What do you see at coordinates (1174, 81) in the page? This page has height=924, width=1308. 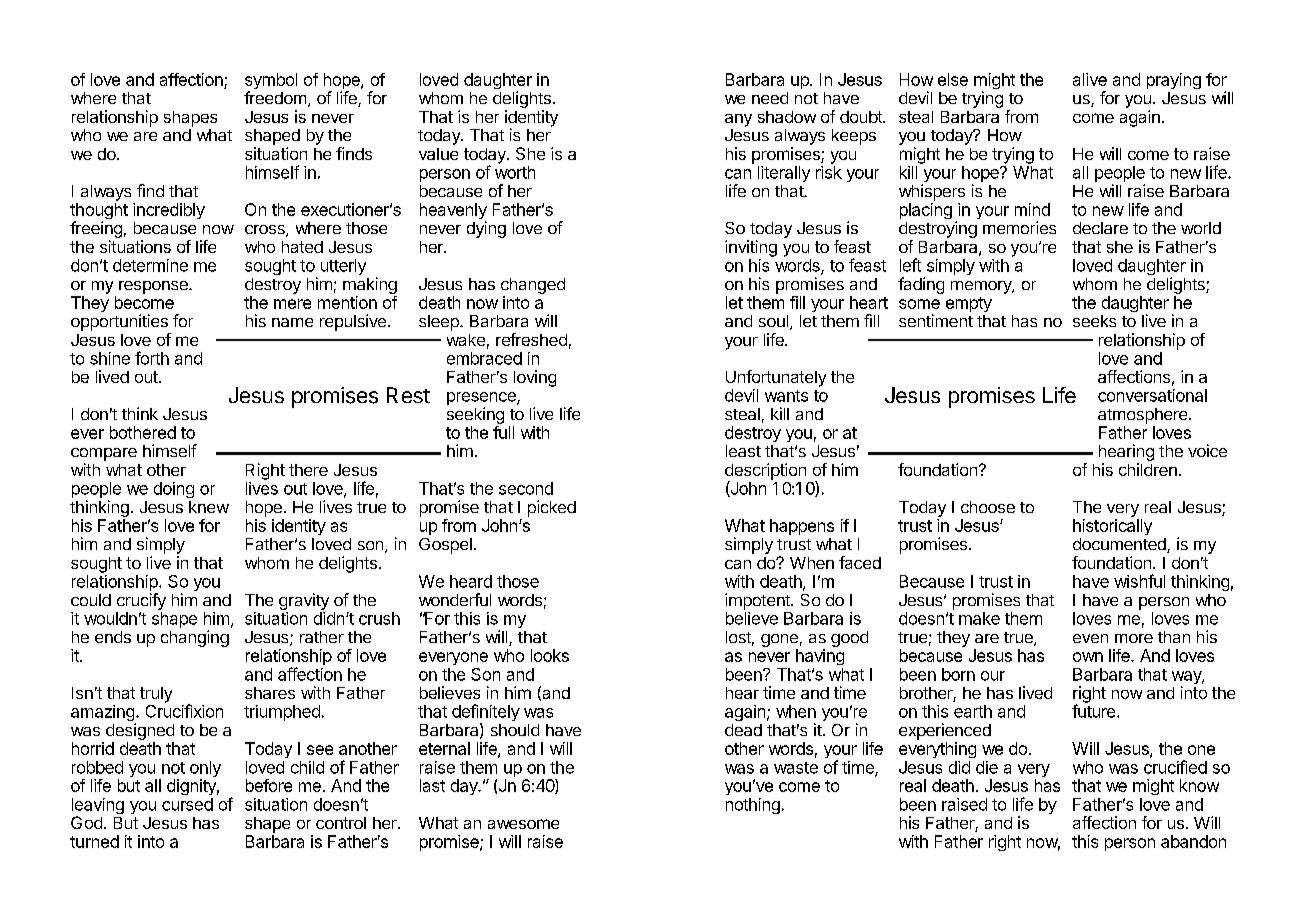 I see `praying` at bounding box center [1174, 81].
